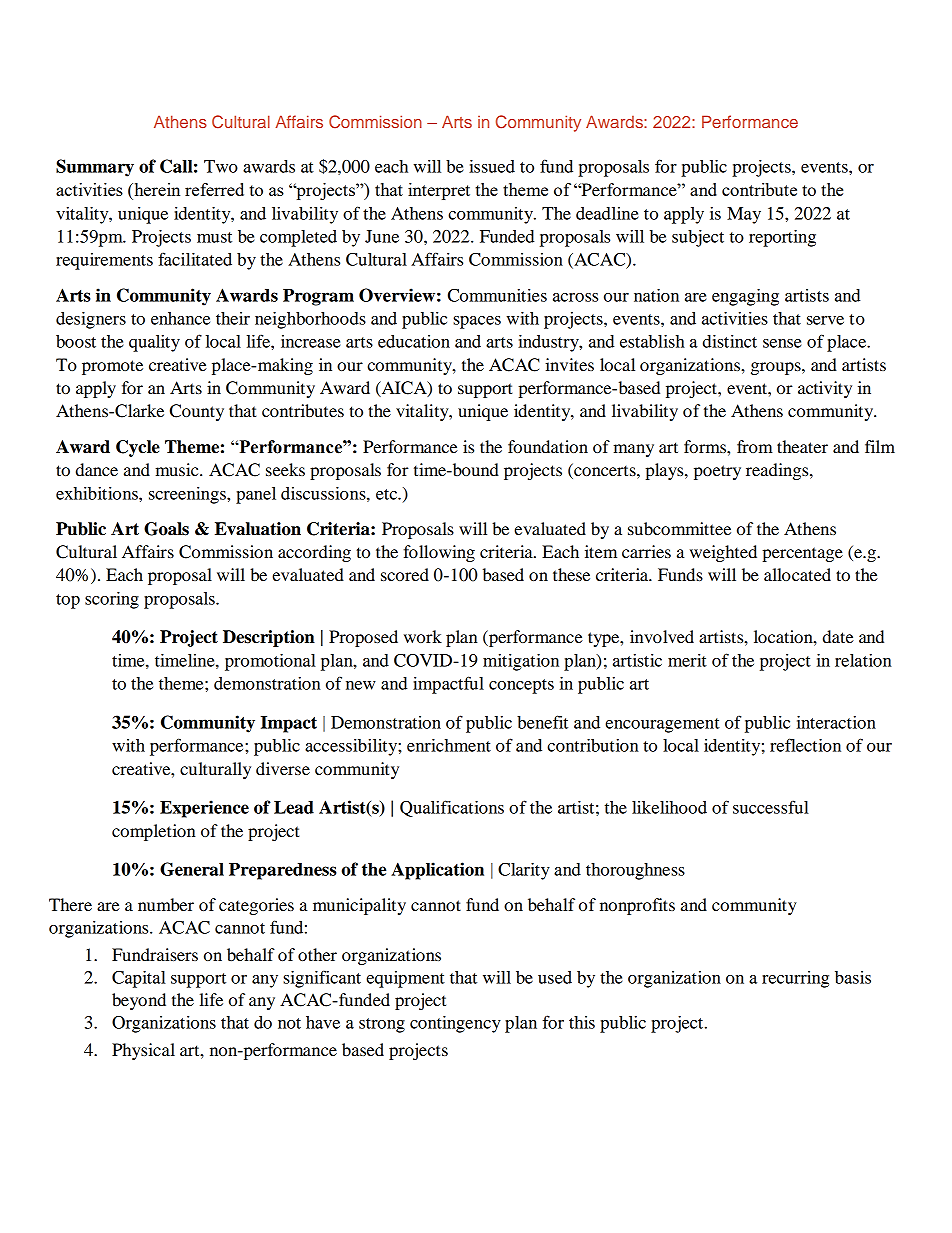 This screenshot has height=1233, width=952. I want to click on interpret, so click(439, 191).
